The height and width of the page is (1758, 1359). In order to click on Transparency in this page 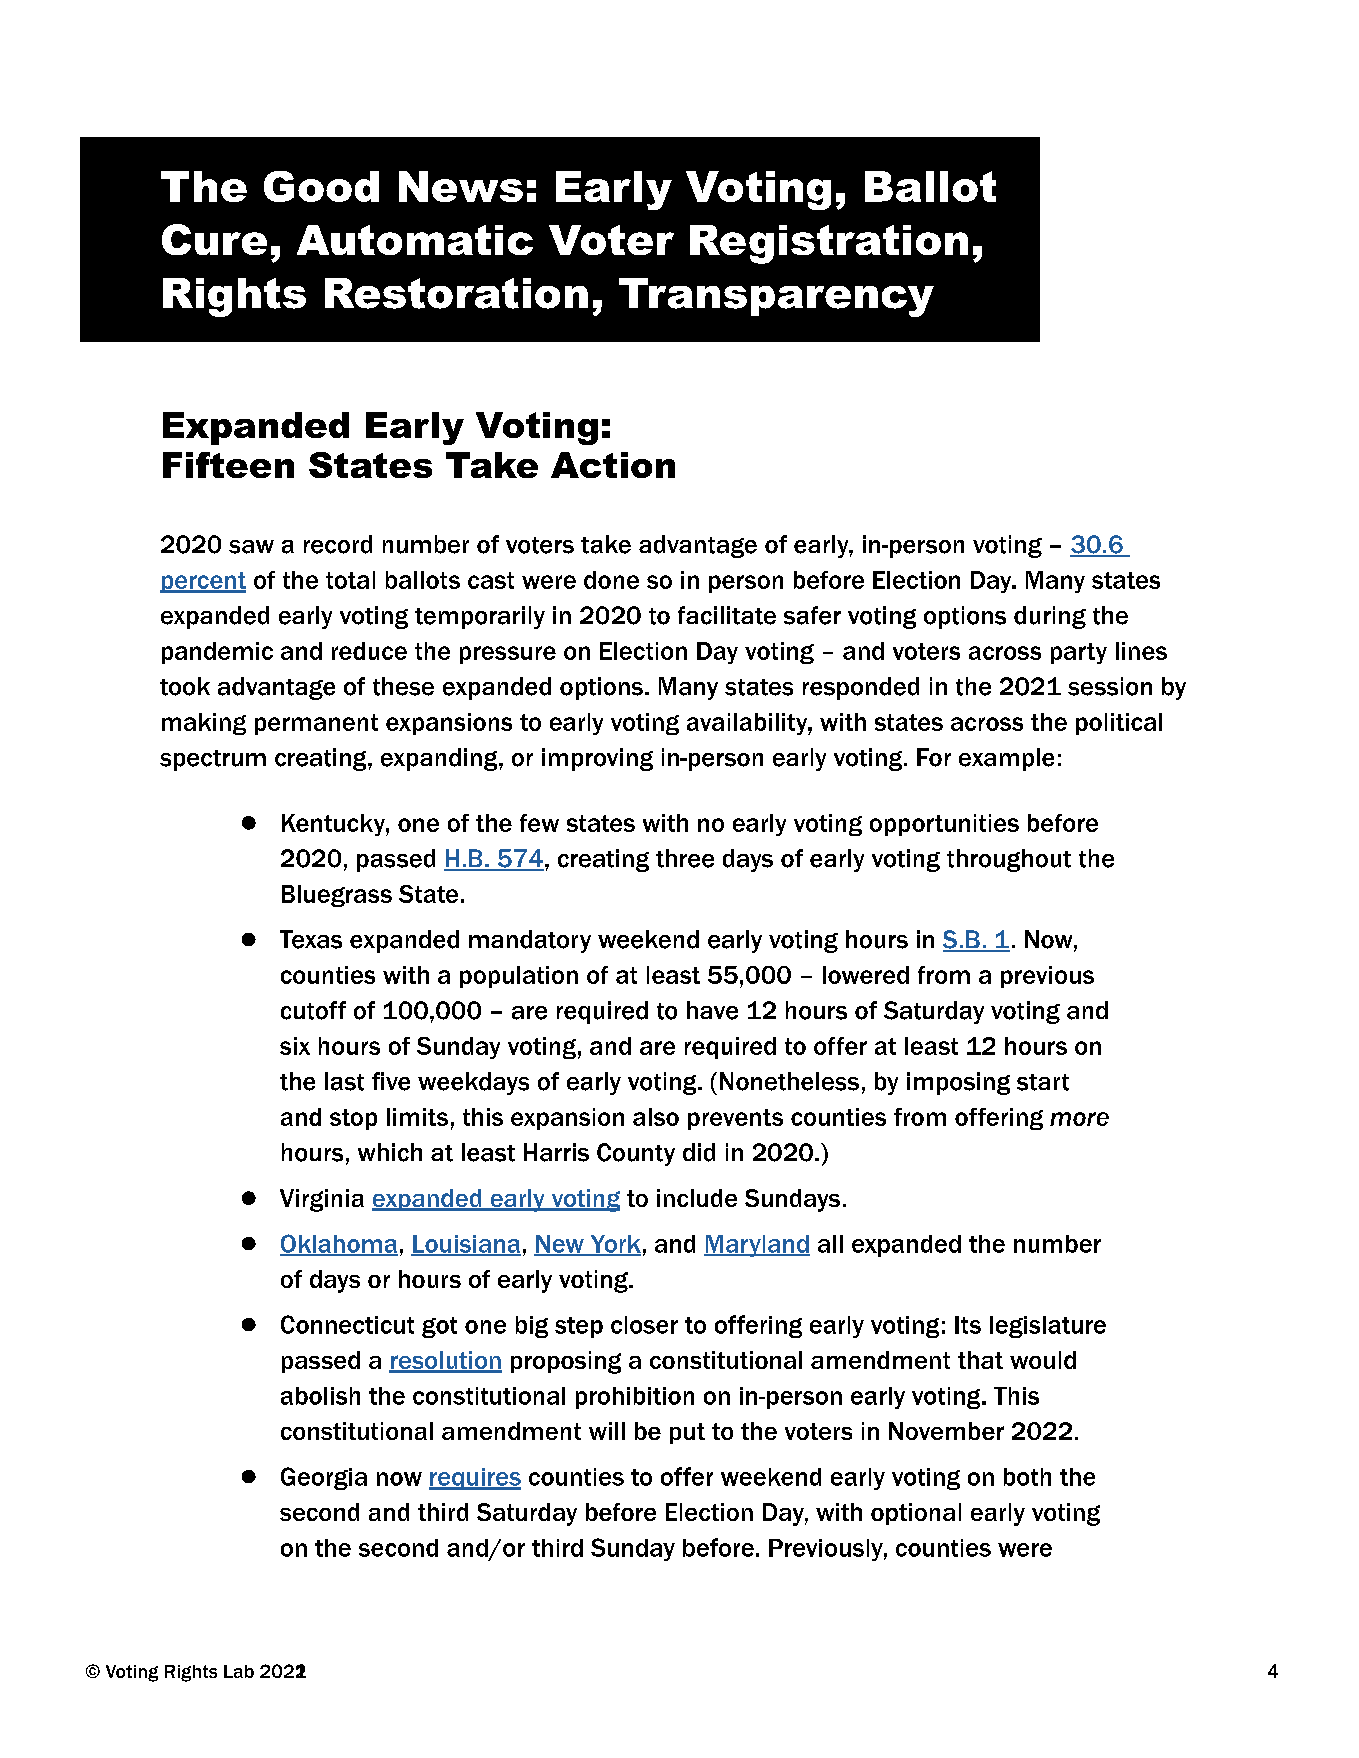, I will do `click(776, 297)`.
